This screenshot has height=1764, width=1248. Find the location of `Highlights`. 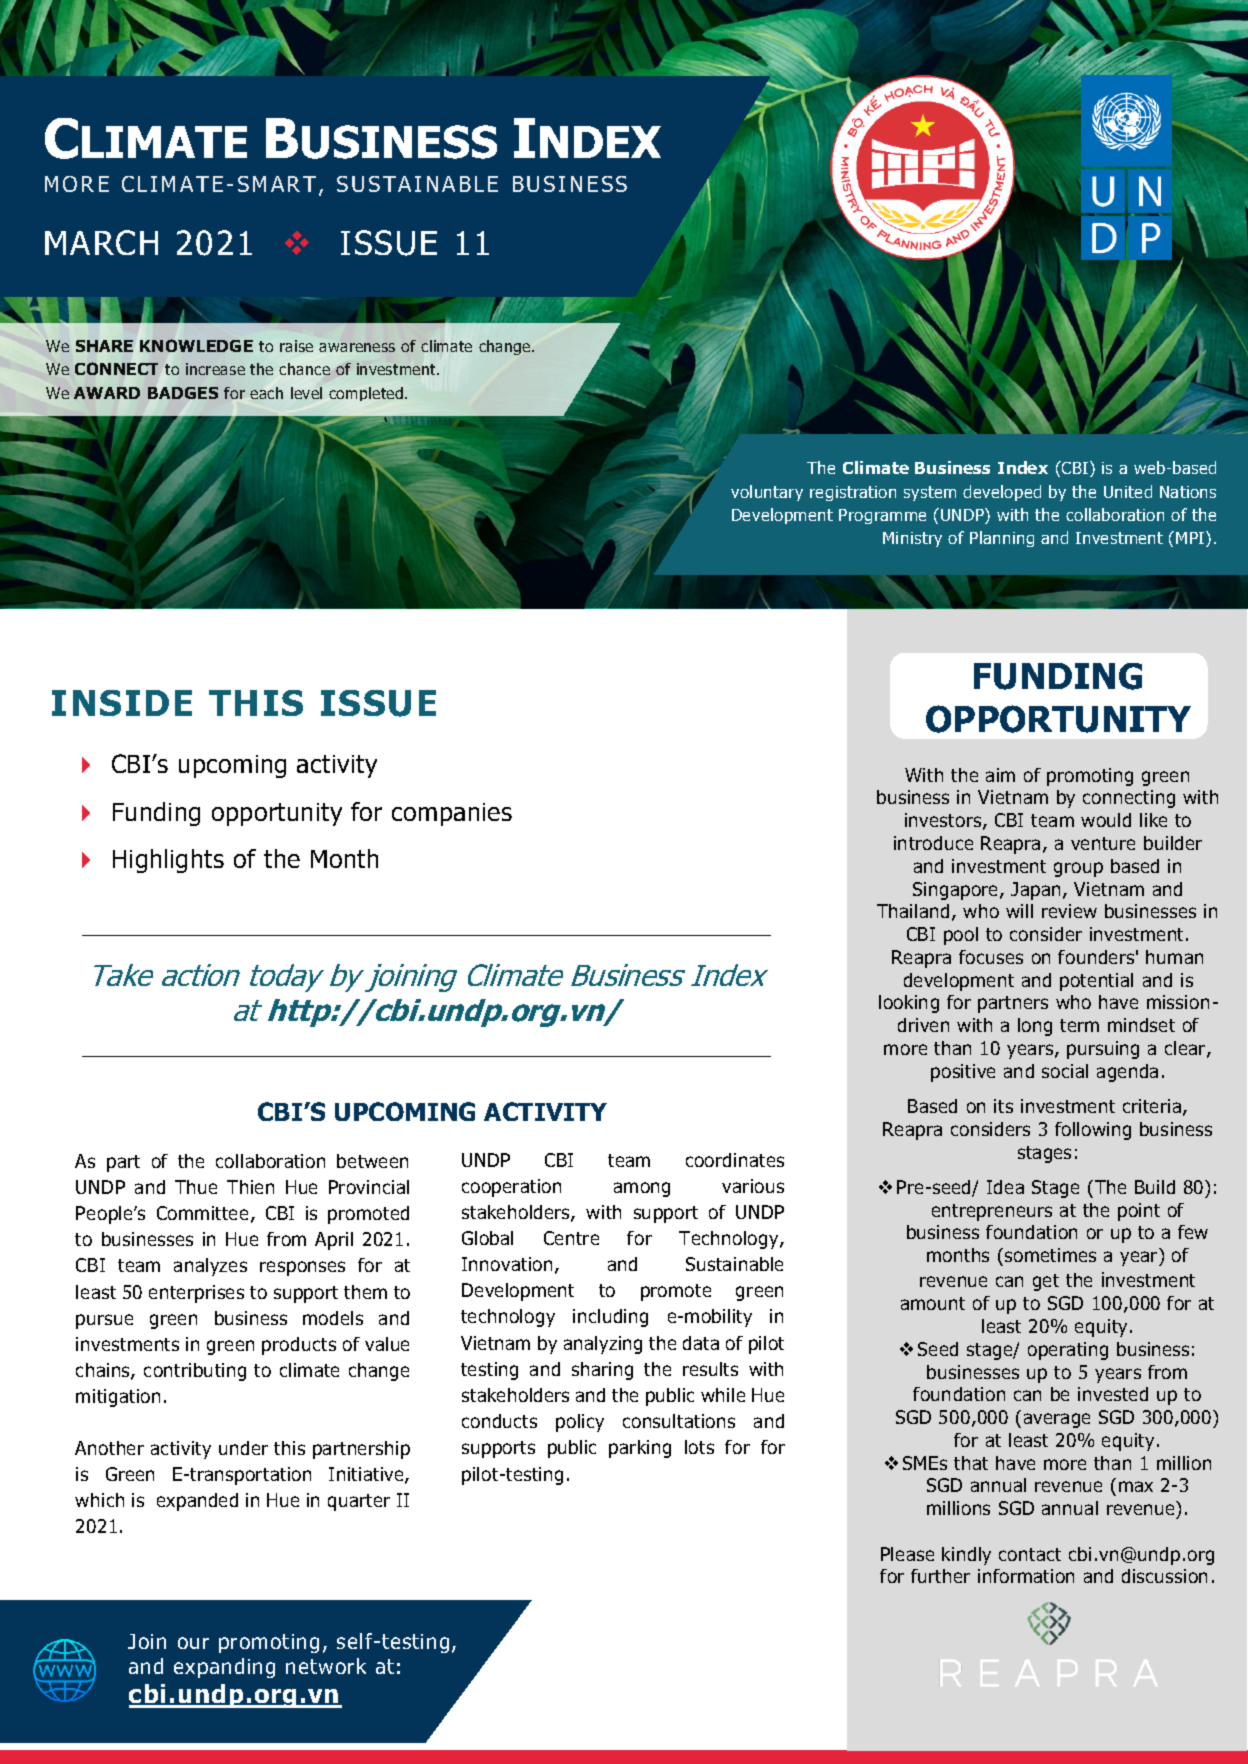

Highlights is located at coordinates (168, 861).
